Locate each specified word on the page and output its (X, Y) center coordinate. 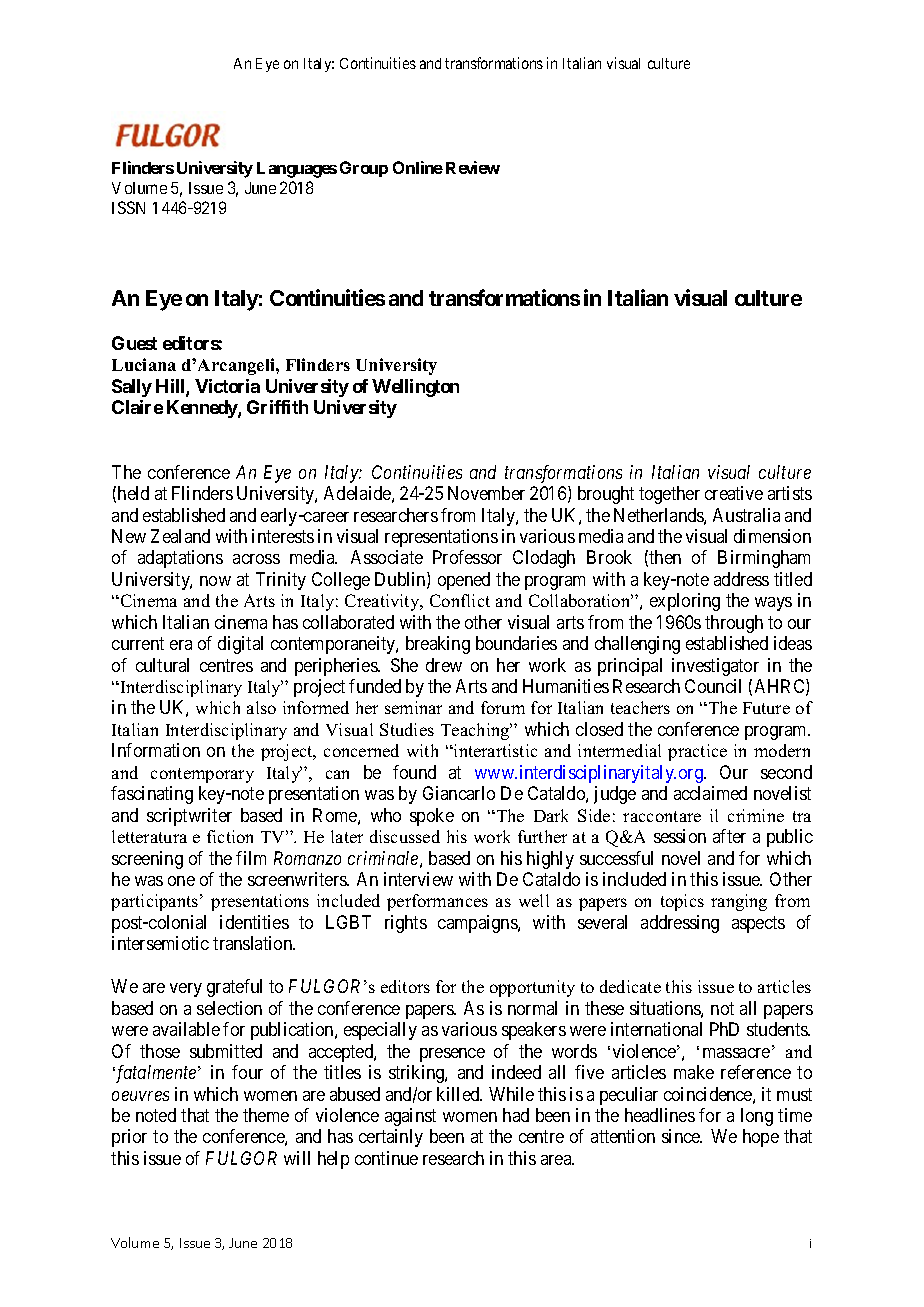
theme (266, 1115)
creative (734, 493)
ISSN (128, 207)
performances (437, 902)
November (486, 493)
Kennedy (203, 409)
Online (418, 167)
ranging (739, 902)
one (181, 881)
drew (444, 665)
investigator (715, 667)
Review (473, 167)
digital (240, 645)
